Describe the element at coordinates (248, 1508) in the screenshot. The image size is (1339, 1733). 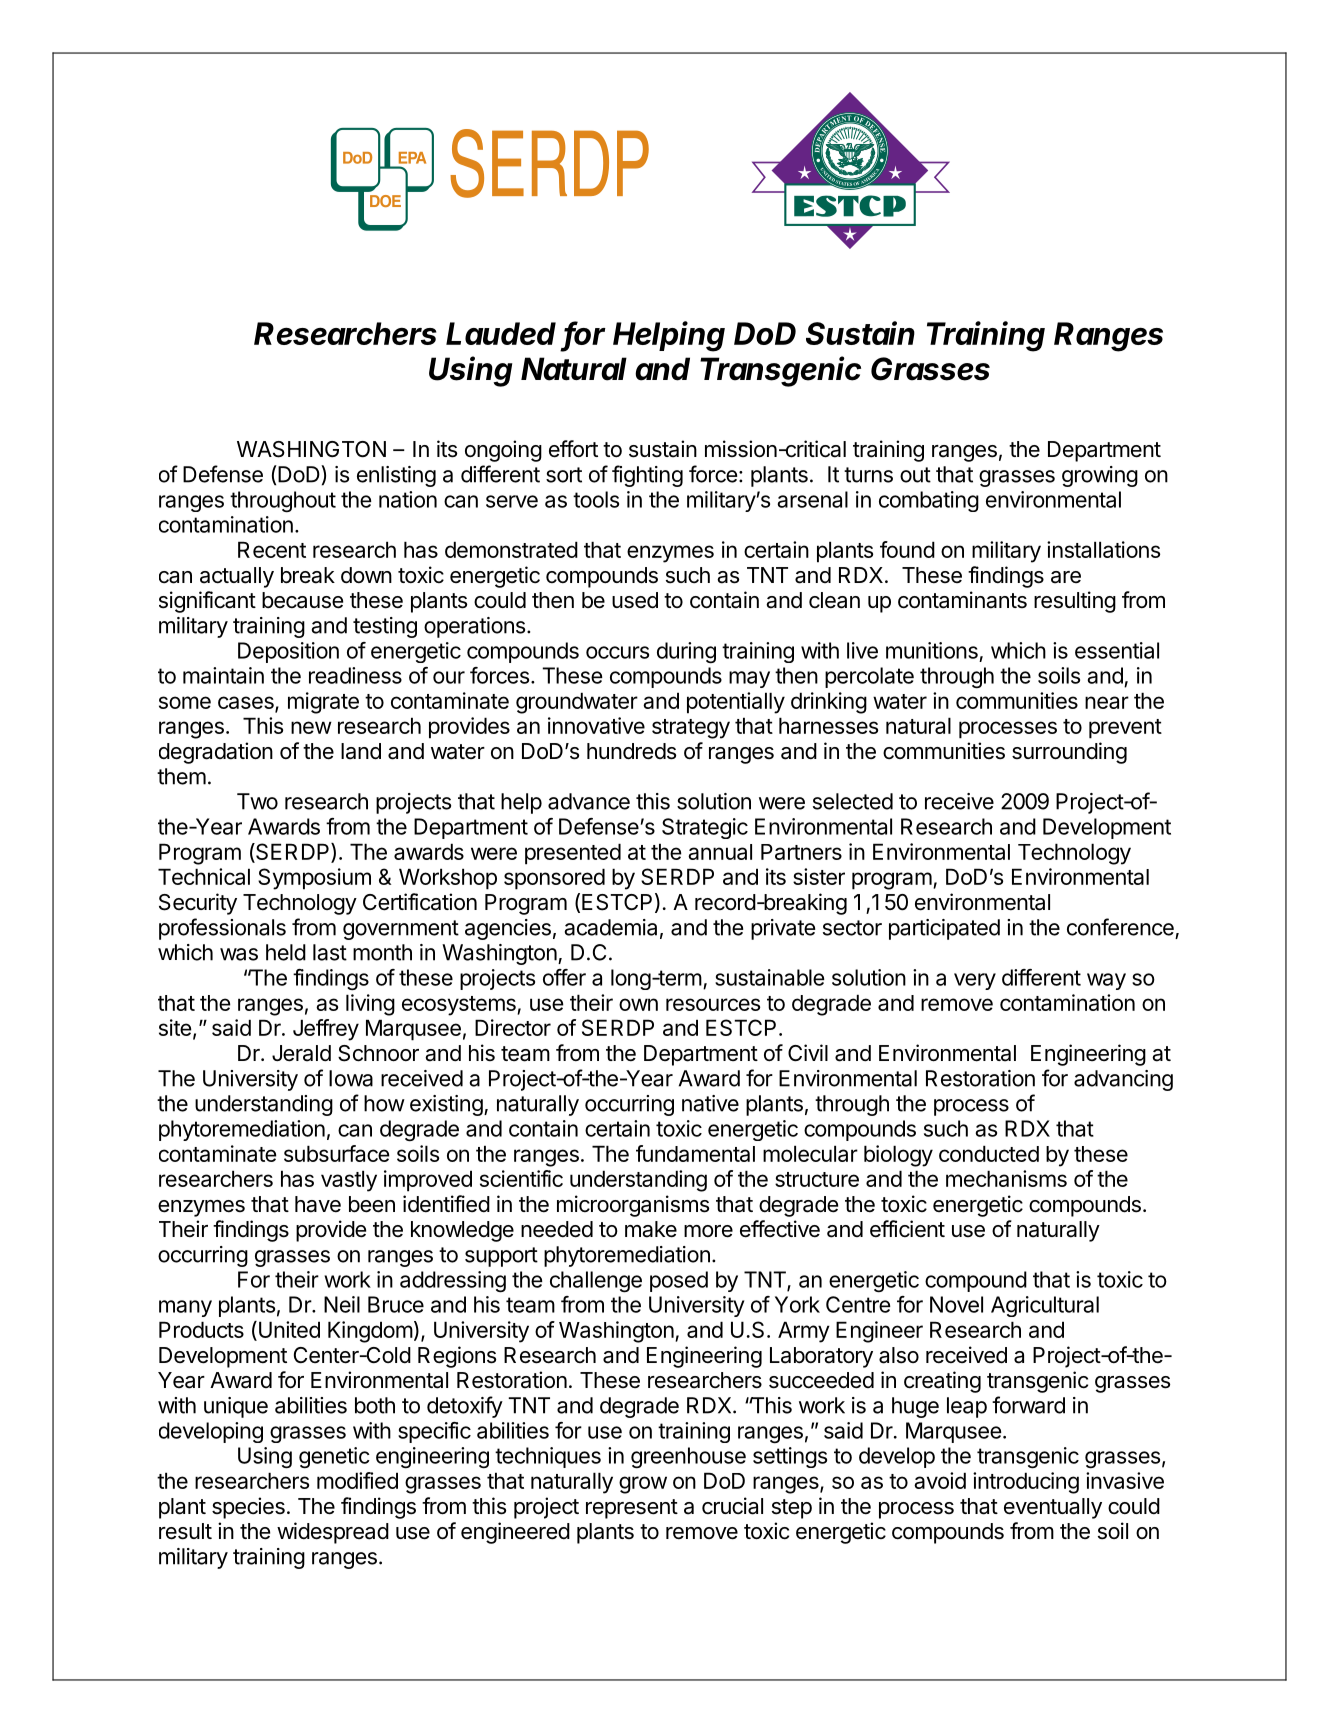
I see `species` at that location.
